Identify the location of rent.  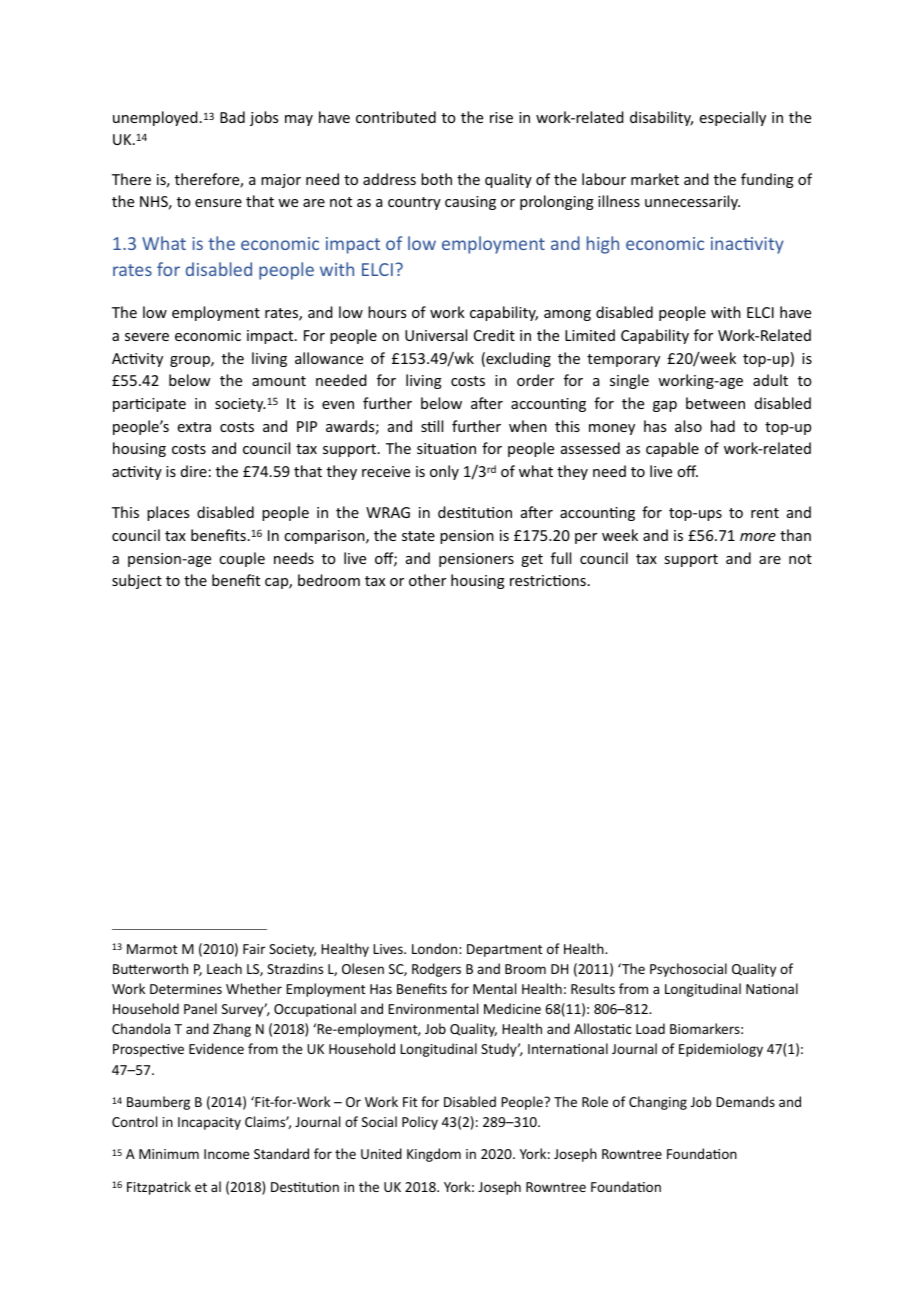
(765, 513).
